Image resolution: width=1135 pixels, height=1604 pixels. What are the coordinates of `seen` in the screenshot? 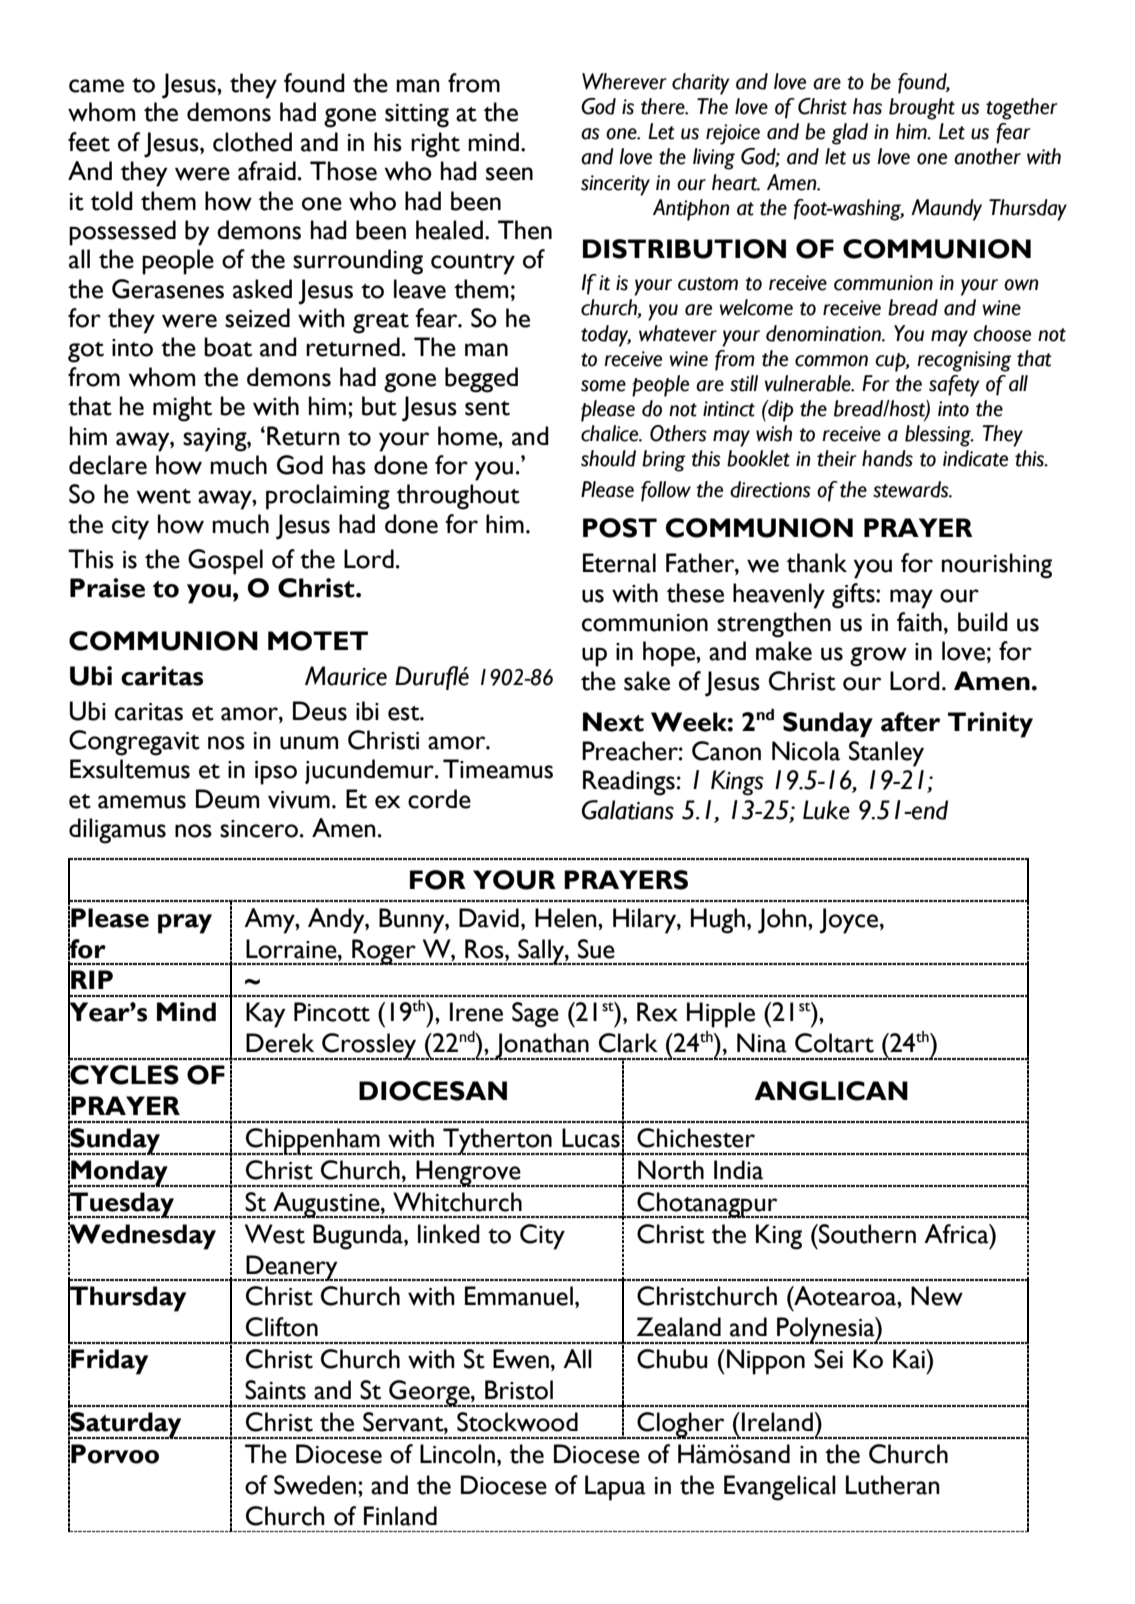 It's located at (509, 174).
